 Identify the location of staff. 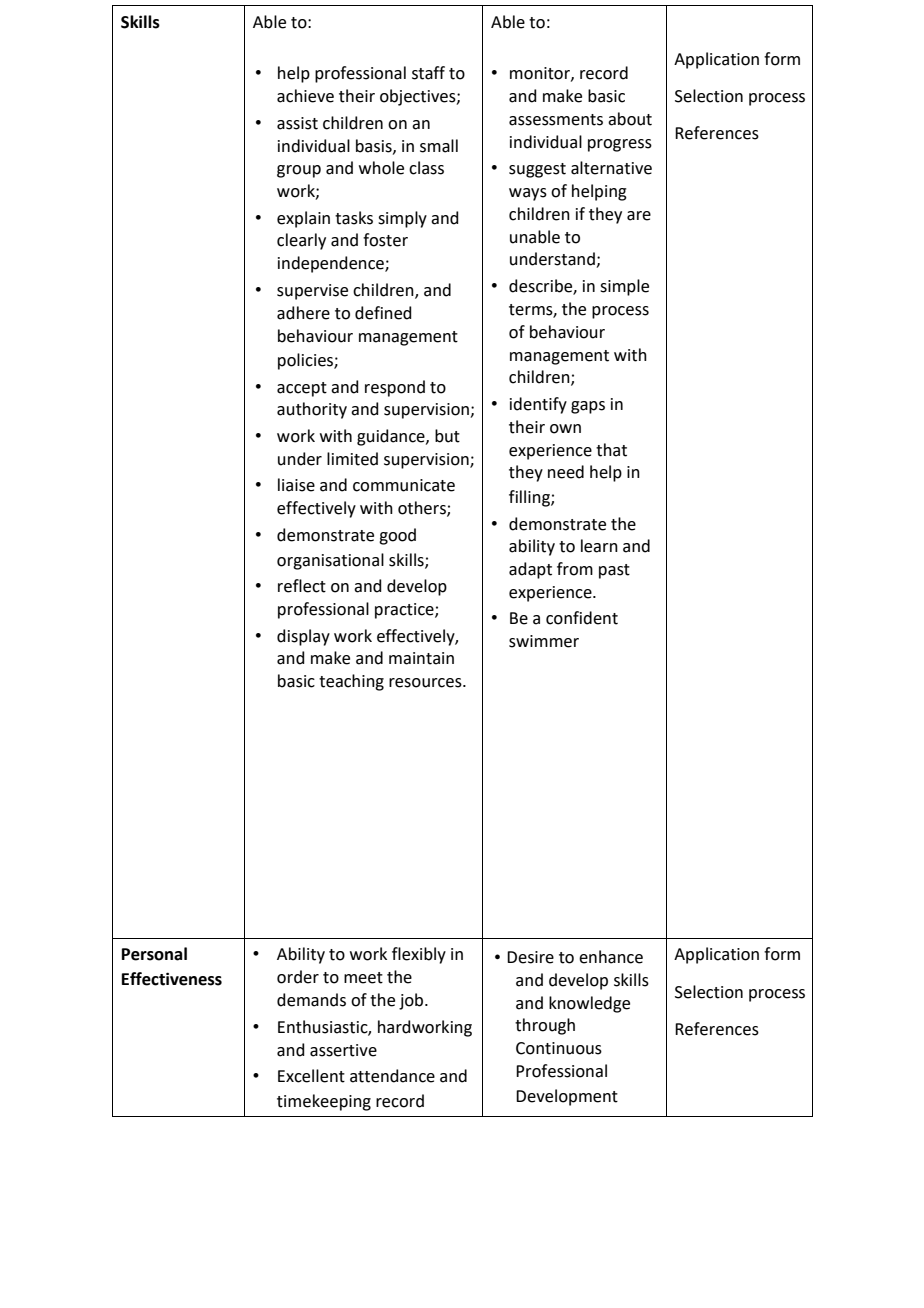
(428, 73).
